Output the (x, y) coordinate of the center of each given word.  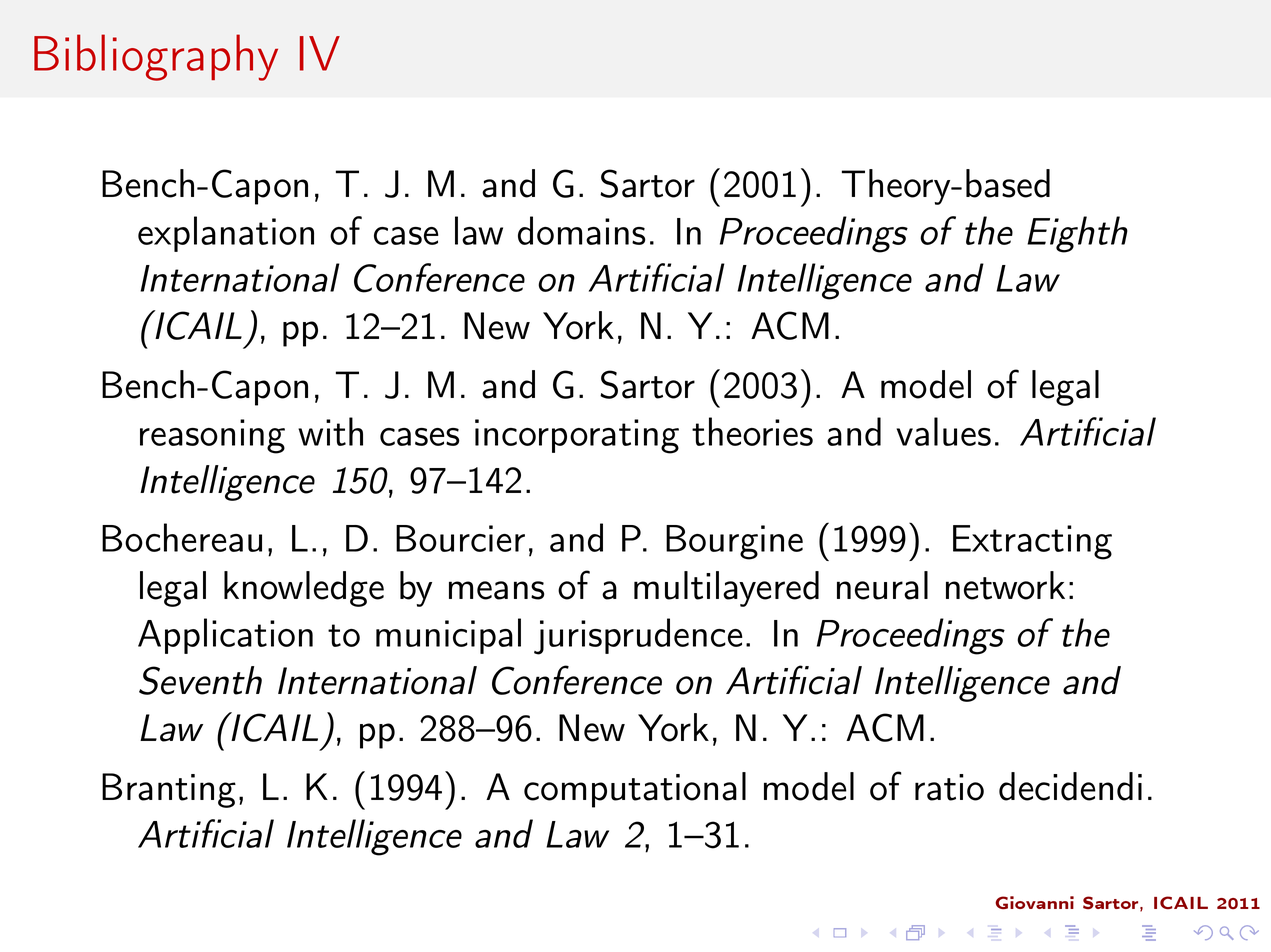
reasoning (212, 436)
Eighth (1077, 234)
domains (582, 230)
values (943, 431)
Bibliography (156, 57)
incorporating (577, 436)
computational (635, 790)
